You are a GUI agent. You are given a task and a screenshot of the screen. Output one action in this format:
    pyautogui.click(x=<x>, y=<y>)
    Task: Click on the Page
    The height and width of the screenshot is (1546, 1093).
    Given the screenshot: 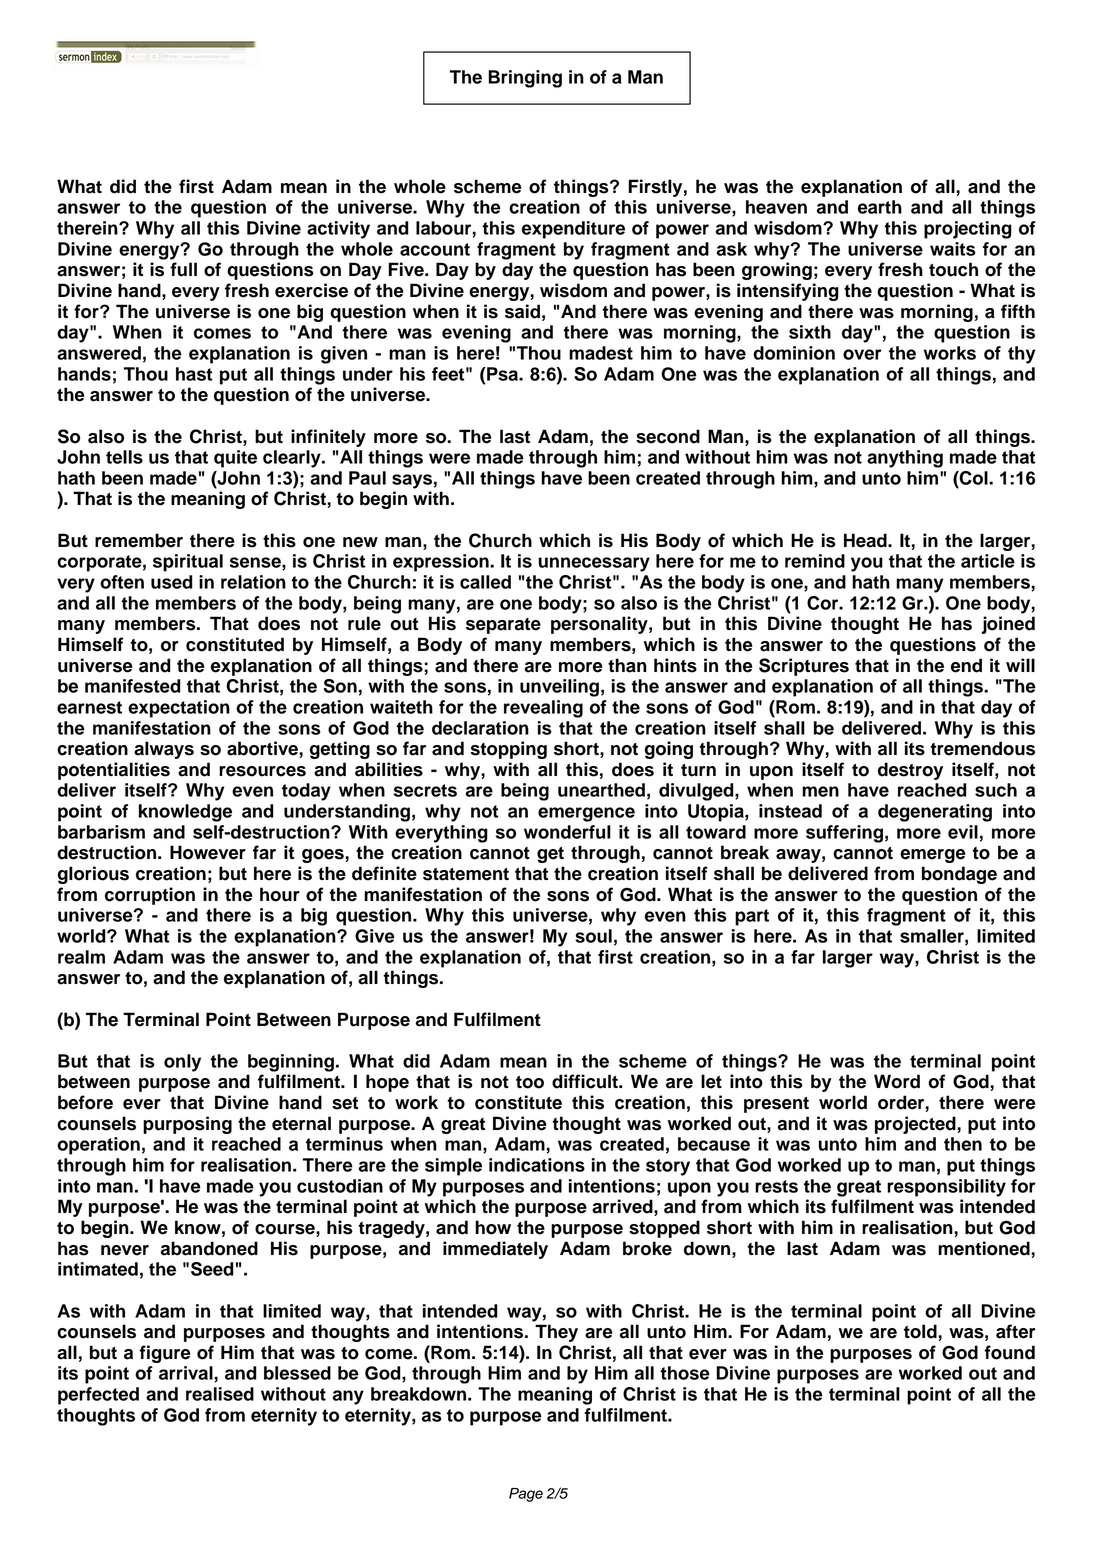 What is the action you would take?
    pyautogui.click(x=526, y=1495)
